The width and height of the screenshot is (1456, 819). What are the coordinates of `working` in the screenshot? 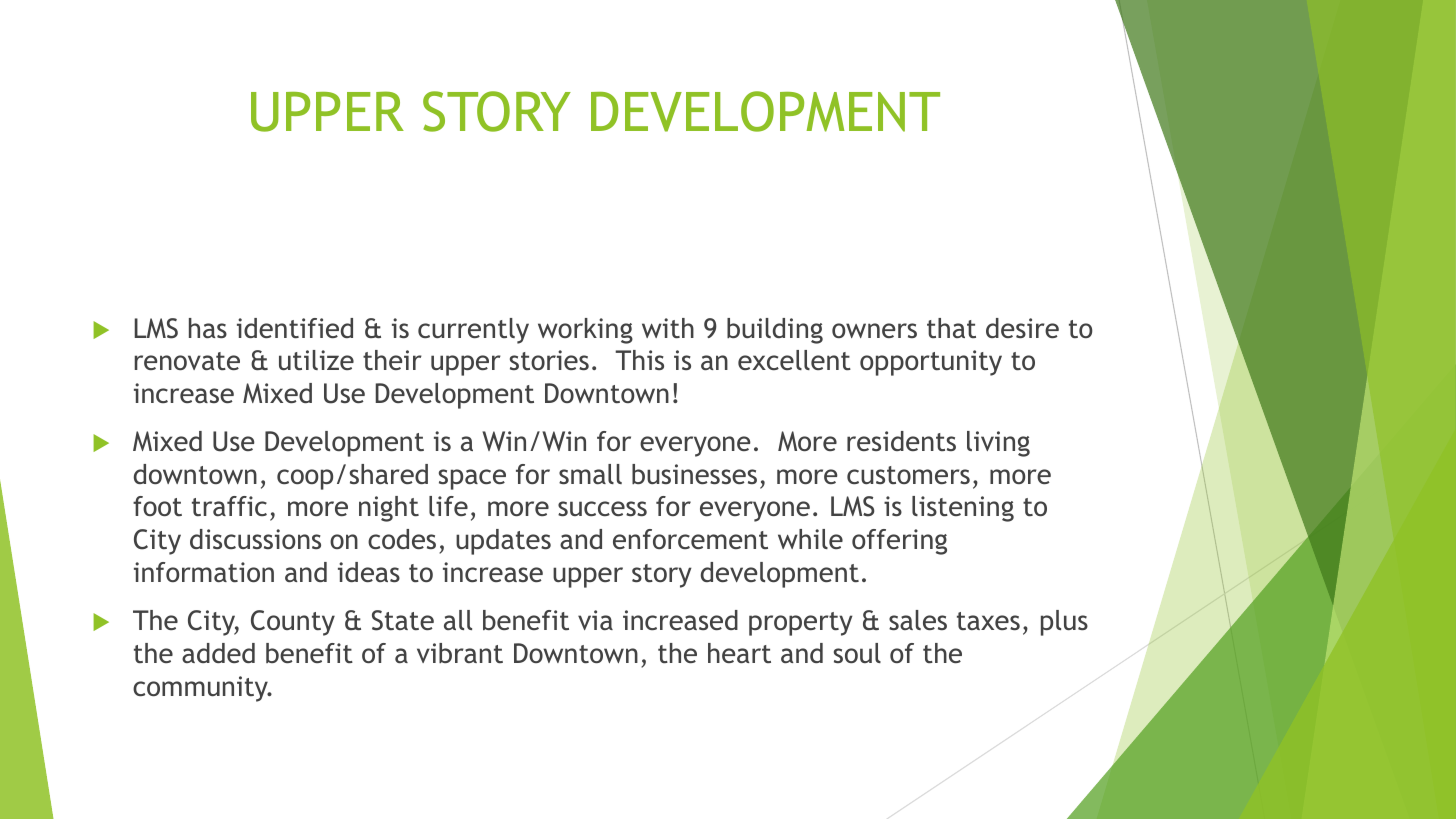 It's located at (585, 331).
